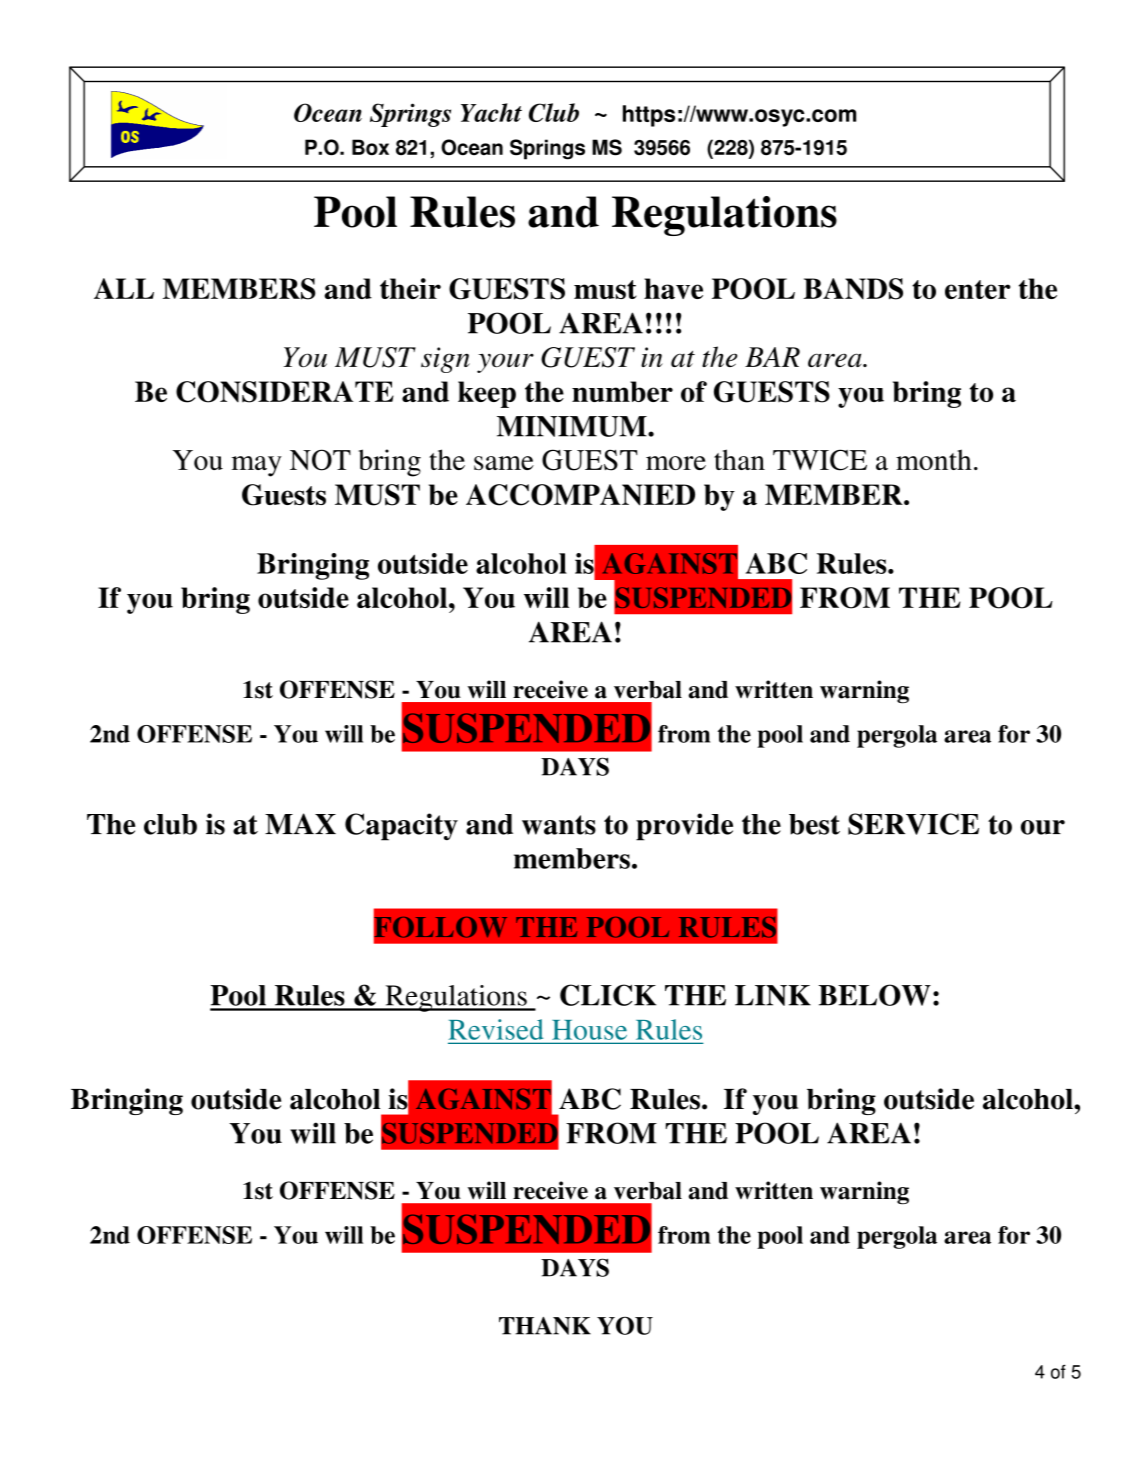  Describe the element at coordinates (491, 112) in the screenshot. I see `Yacht` at that location.
